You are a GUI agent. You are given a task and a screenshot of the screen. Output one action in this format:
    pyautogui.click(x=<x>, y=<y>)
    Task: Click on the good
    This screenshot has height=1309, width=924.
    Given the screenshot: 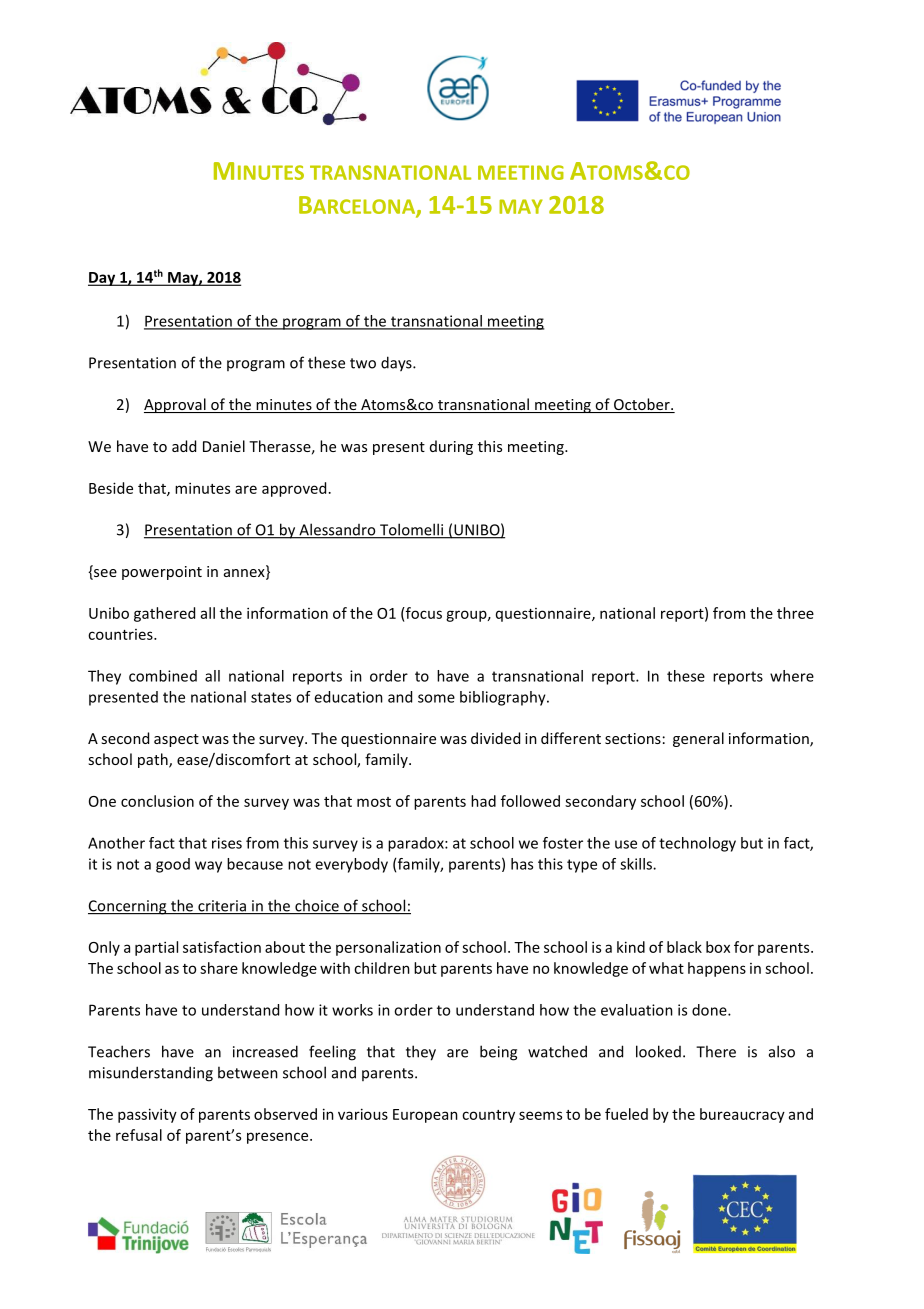 What is the action you would take?
    pyautogui.click(x=173, y=865)
